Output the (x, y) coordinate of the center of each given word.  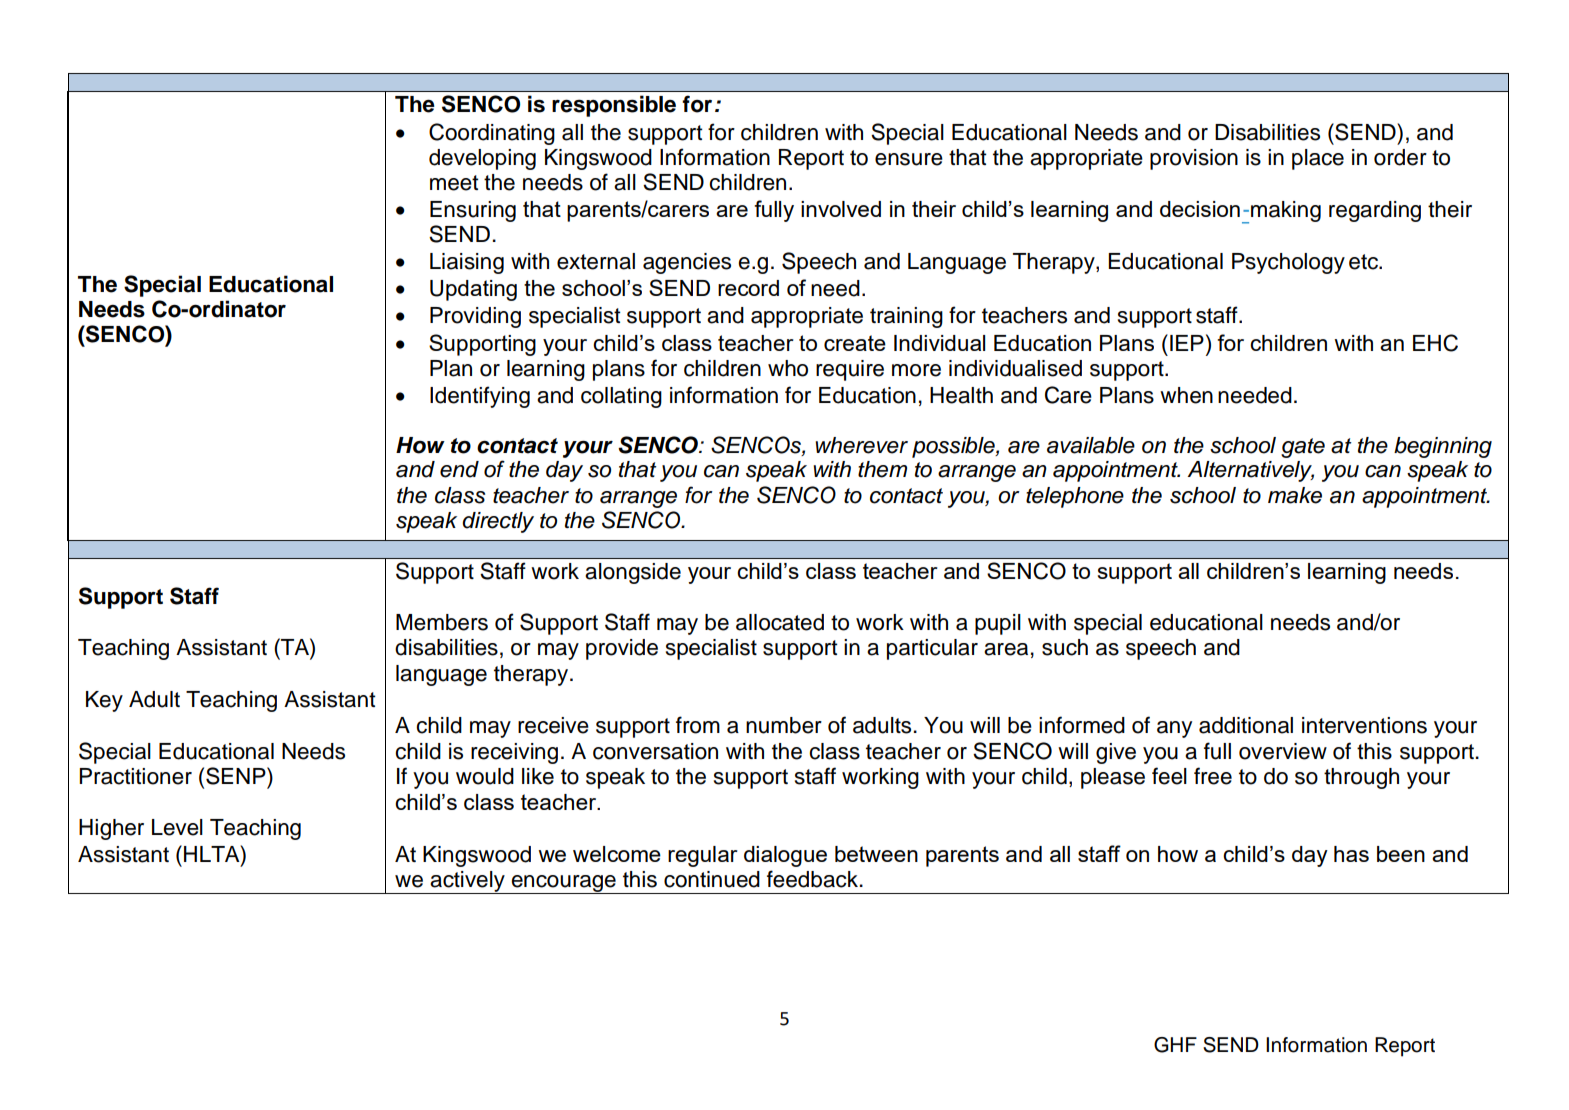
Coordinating (492, 134)
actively (467, 882)
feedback (814, 879)
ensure (909, 159)
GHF (1175, 1045)
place (1318, 159)
